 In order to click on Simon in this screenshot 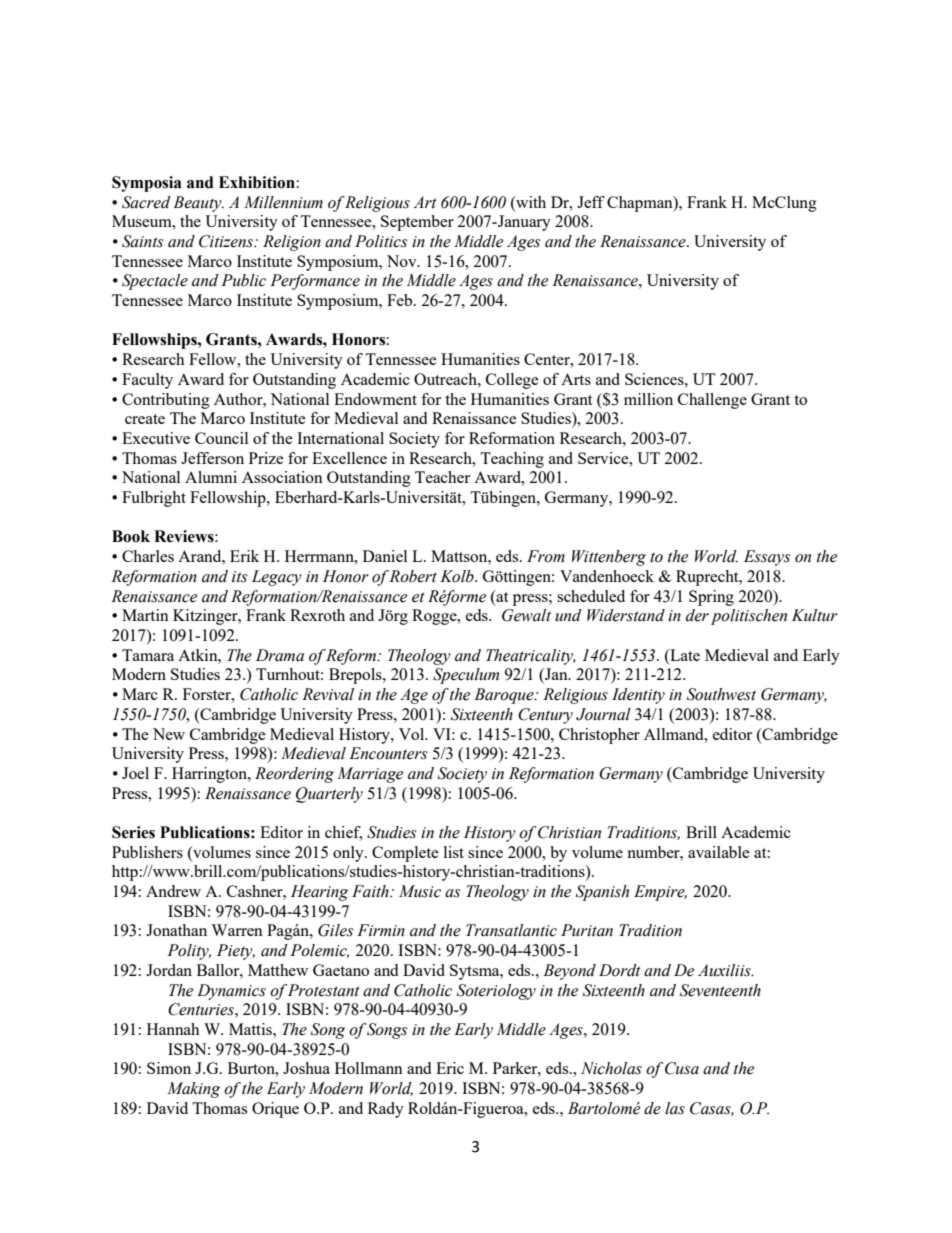, I will do `click(169, 1068)`.
